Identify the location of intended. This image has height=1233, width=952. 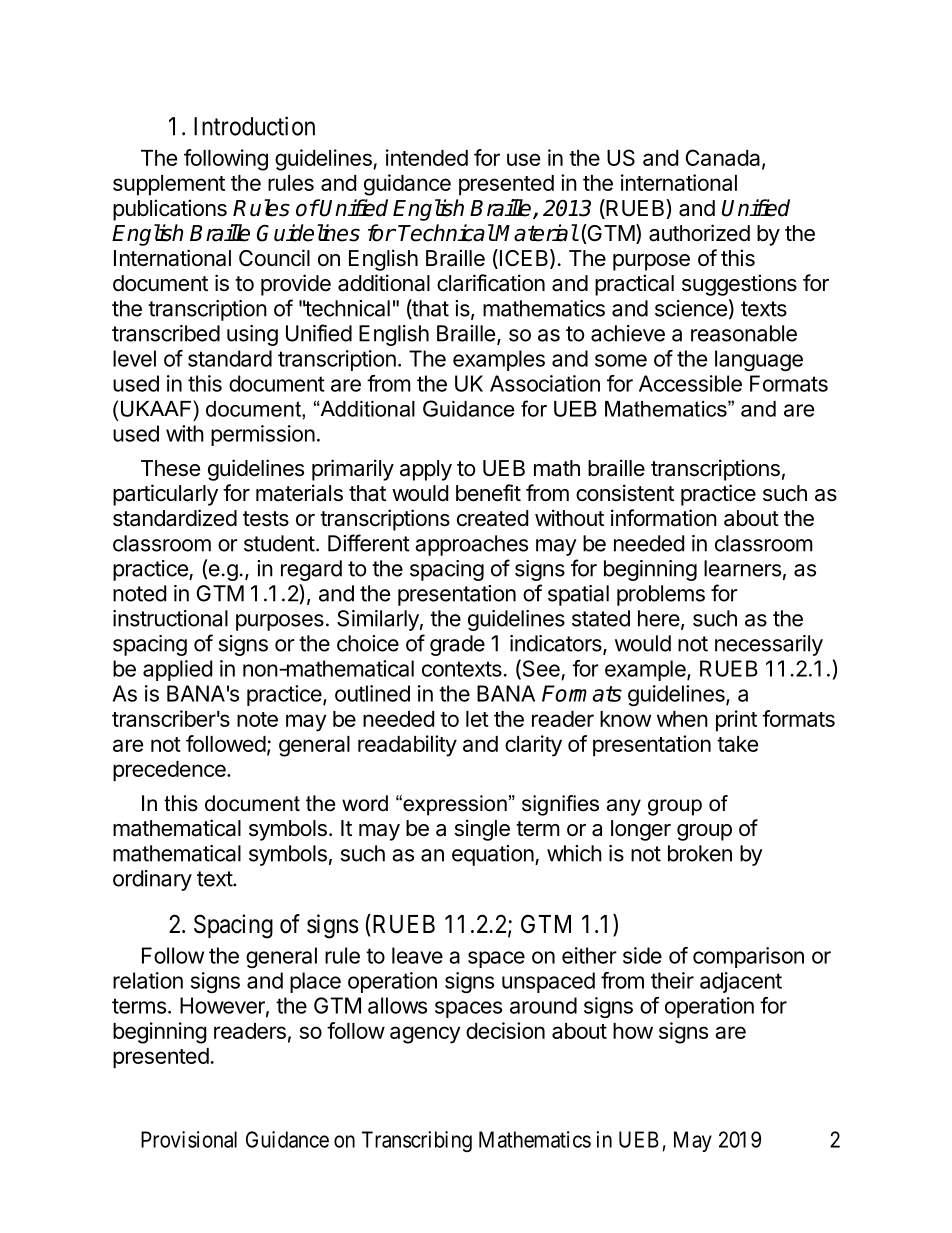
(427, 157).
